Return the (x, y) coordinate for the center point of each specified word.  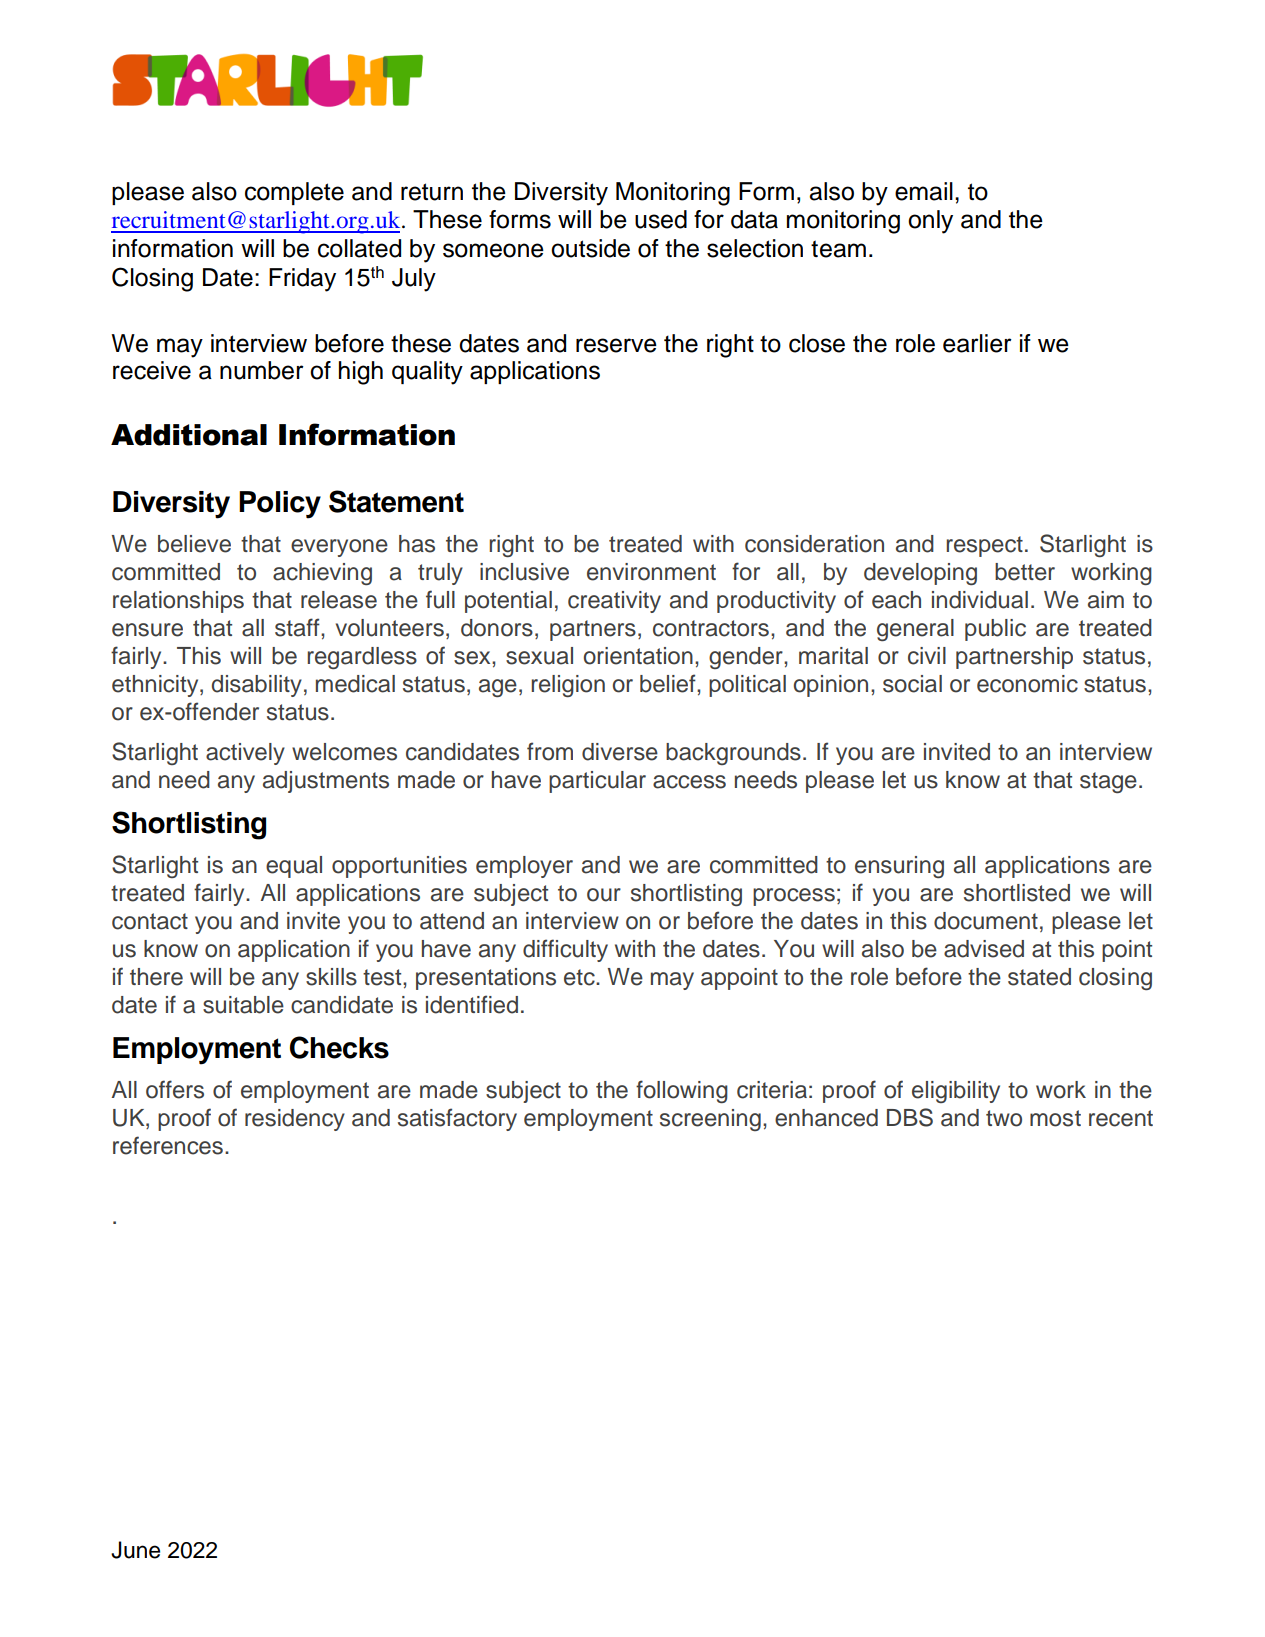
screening (710, 1120)
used (661, 219)
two (1004, 1118)
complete (294, 193)
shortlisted (1017, 893)
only (930, 222)
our (604, 895)
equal (294, 867)
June (135, 1550)
